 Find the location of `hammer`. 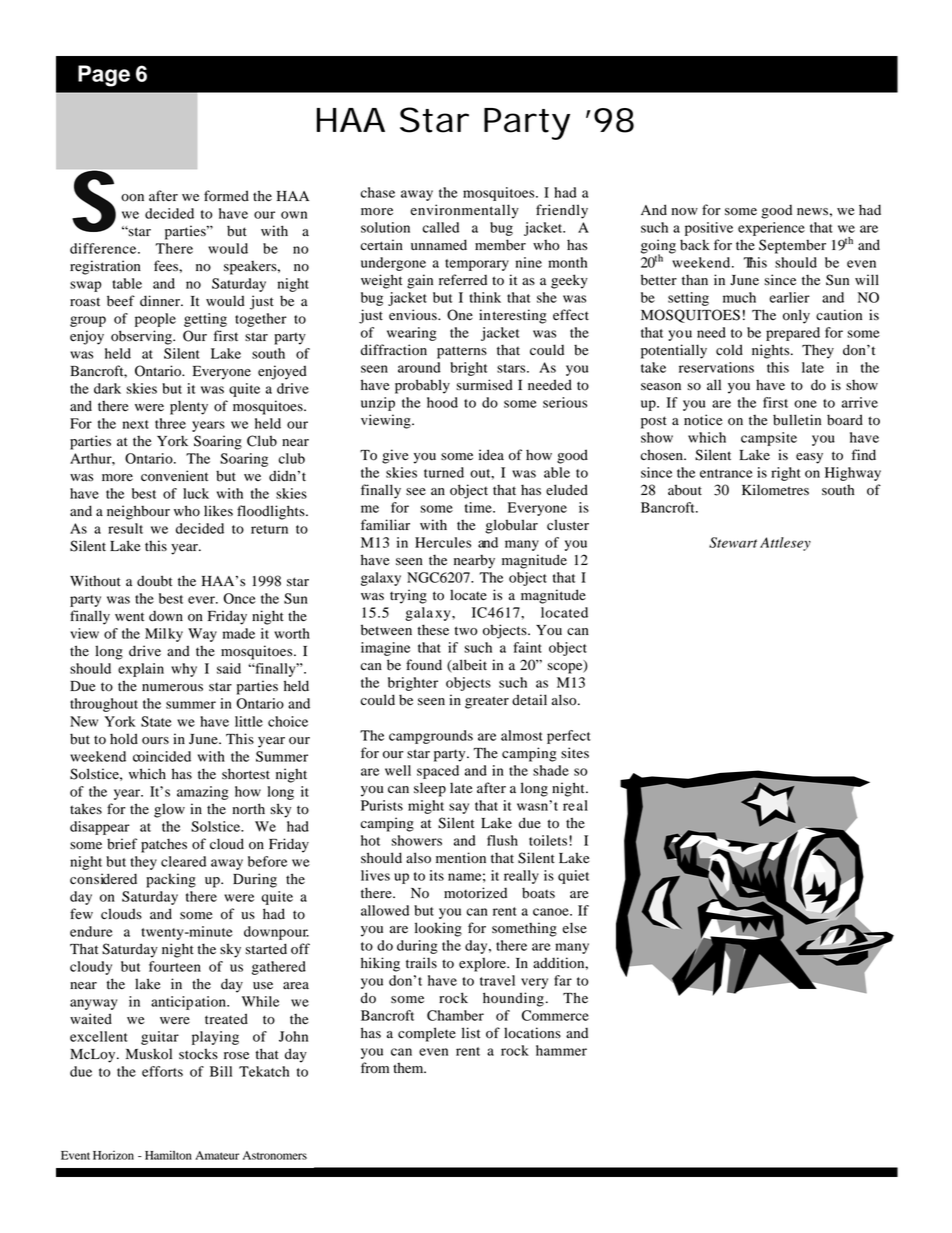

hammer is located at coordinates (561, 1050).
